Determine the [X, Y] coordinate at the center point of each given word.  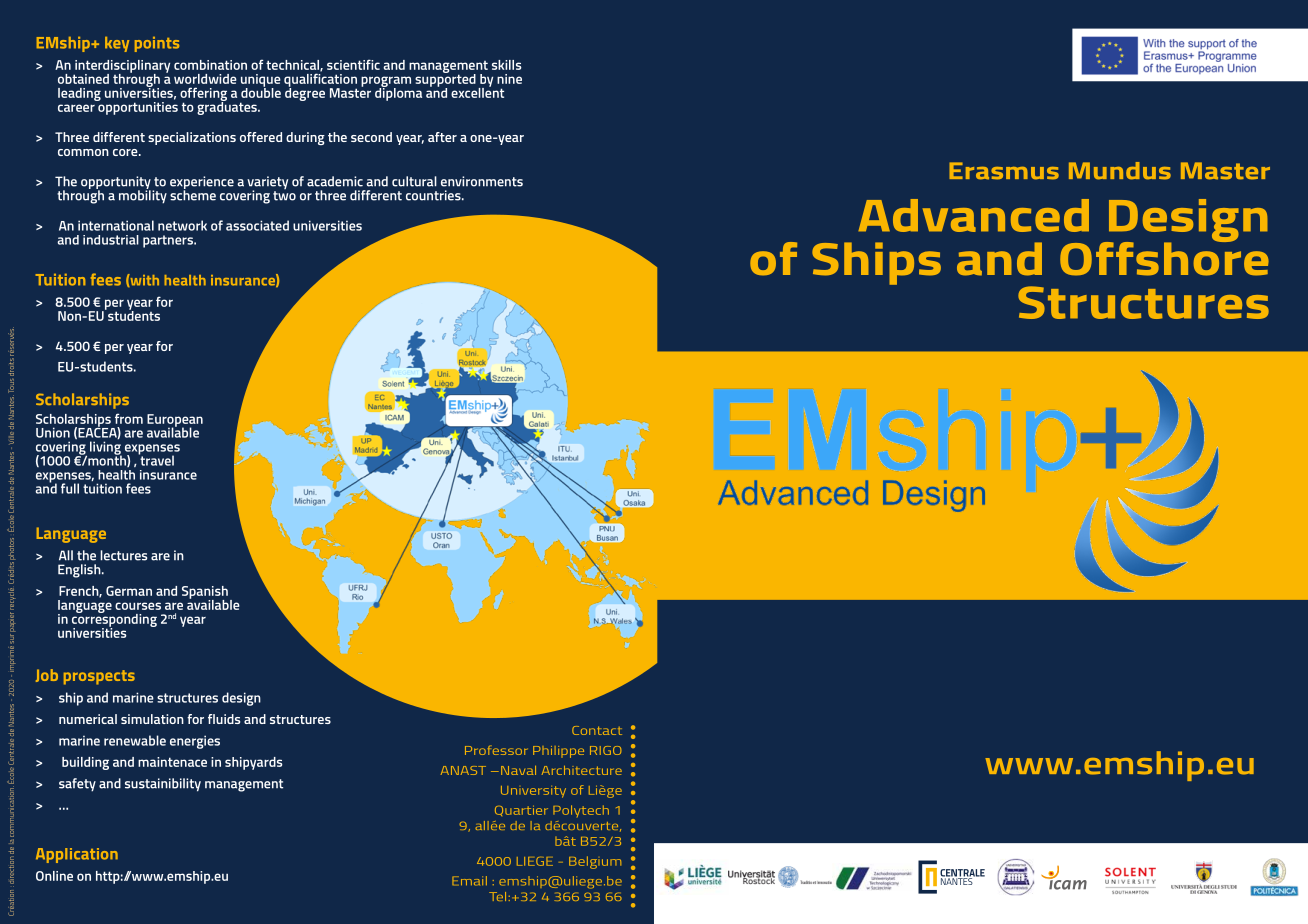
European [175, 421]
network [182, 225]
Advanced [973, 215]
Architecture [582, 770]
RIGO [606, 750]
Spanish [205, 593]
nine [509, 79]
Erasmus [1004, 171]
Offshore [1164, 257]
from [129, 418]
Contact [597, 730]
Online [54, 876]
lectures [123, 555]
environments [482, 181]
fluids [224, 719]
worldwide [205, 79]
